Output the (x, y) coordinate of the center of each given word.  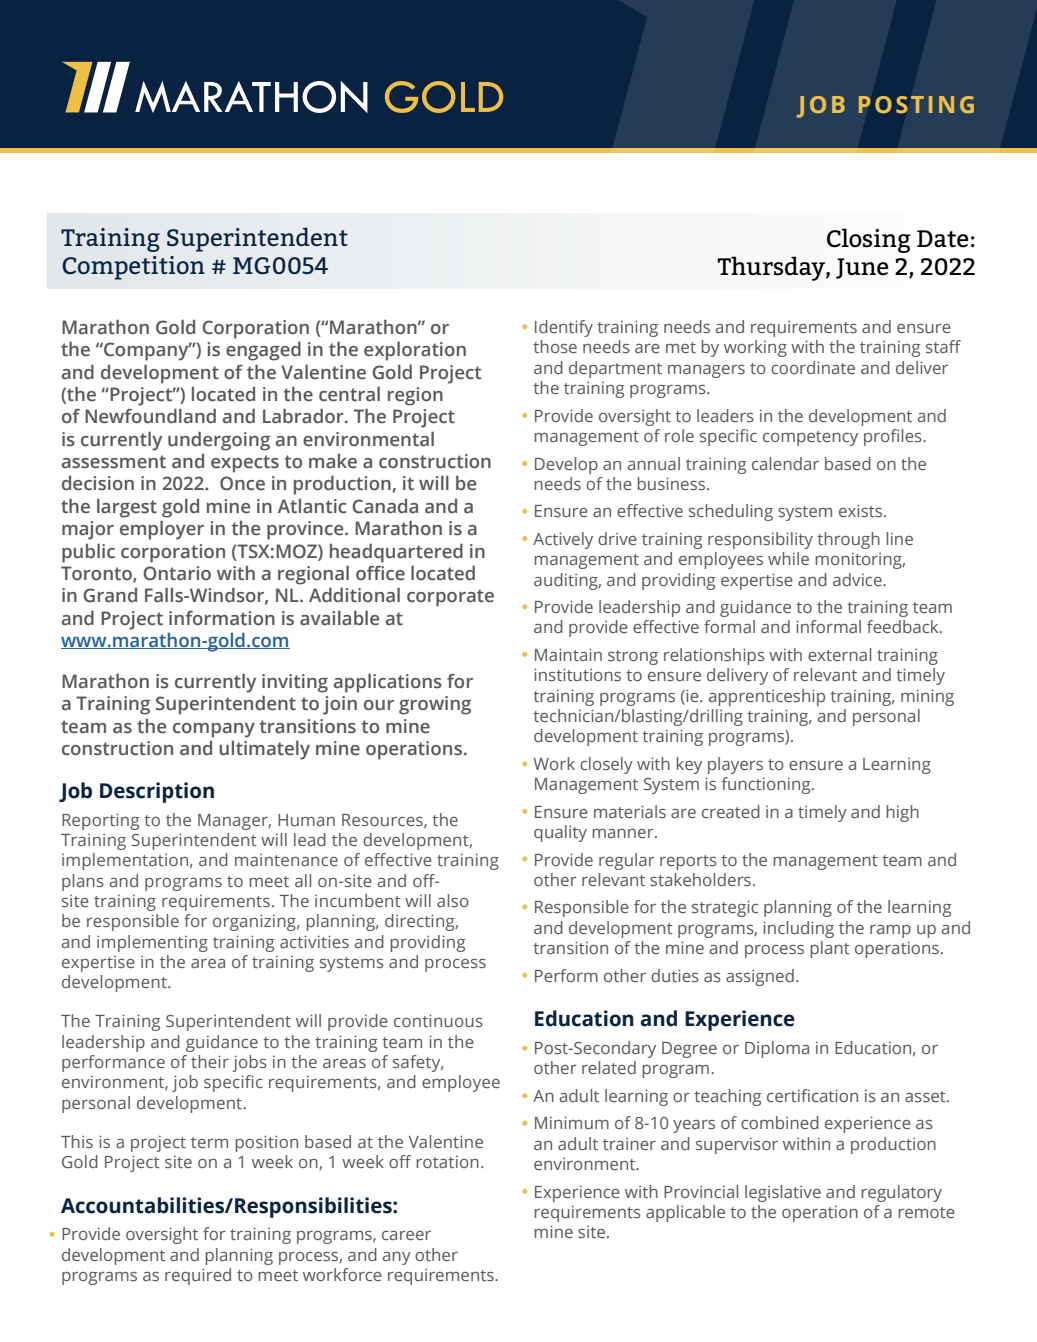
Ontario (177, 573)
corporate (450, 598)
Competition (133, 268)
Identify (564, 328)
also (453, 900)
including (798, 929)
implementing (152, 943)
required (198, 1276)
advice (858, 579)
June (862, 268)
